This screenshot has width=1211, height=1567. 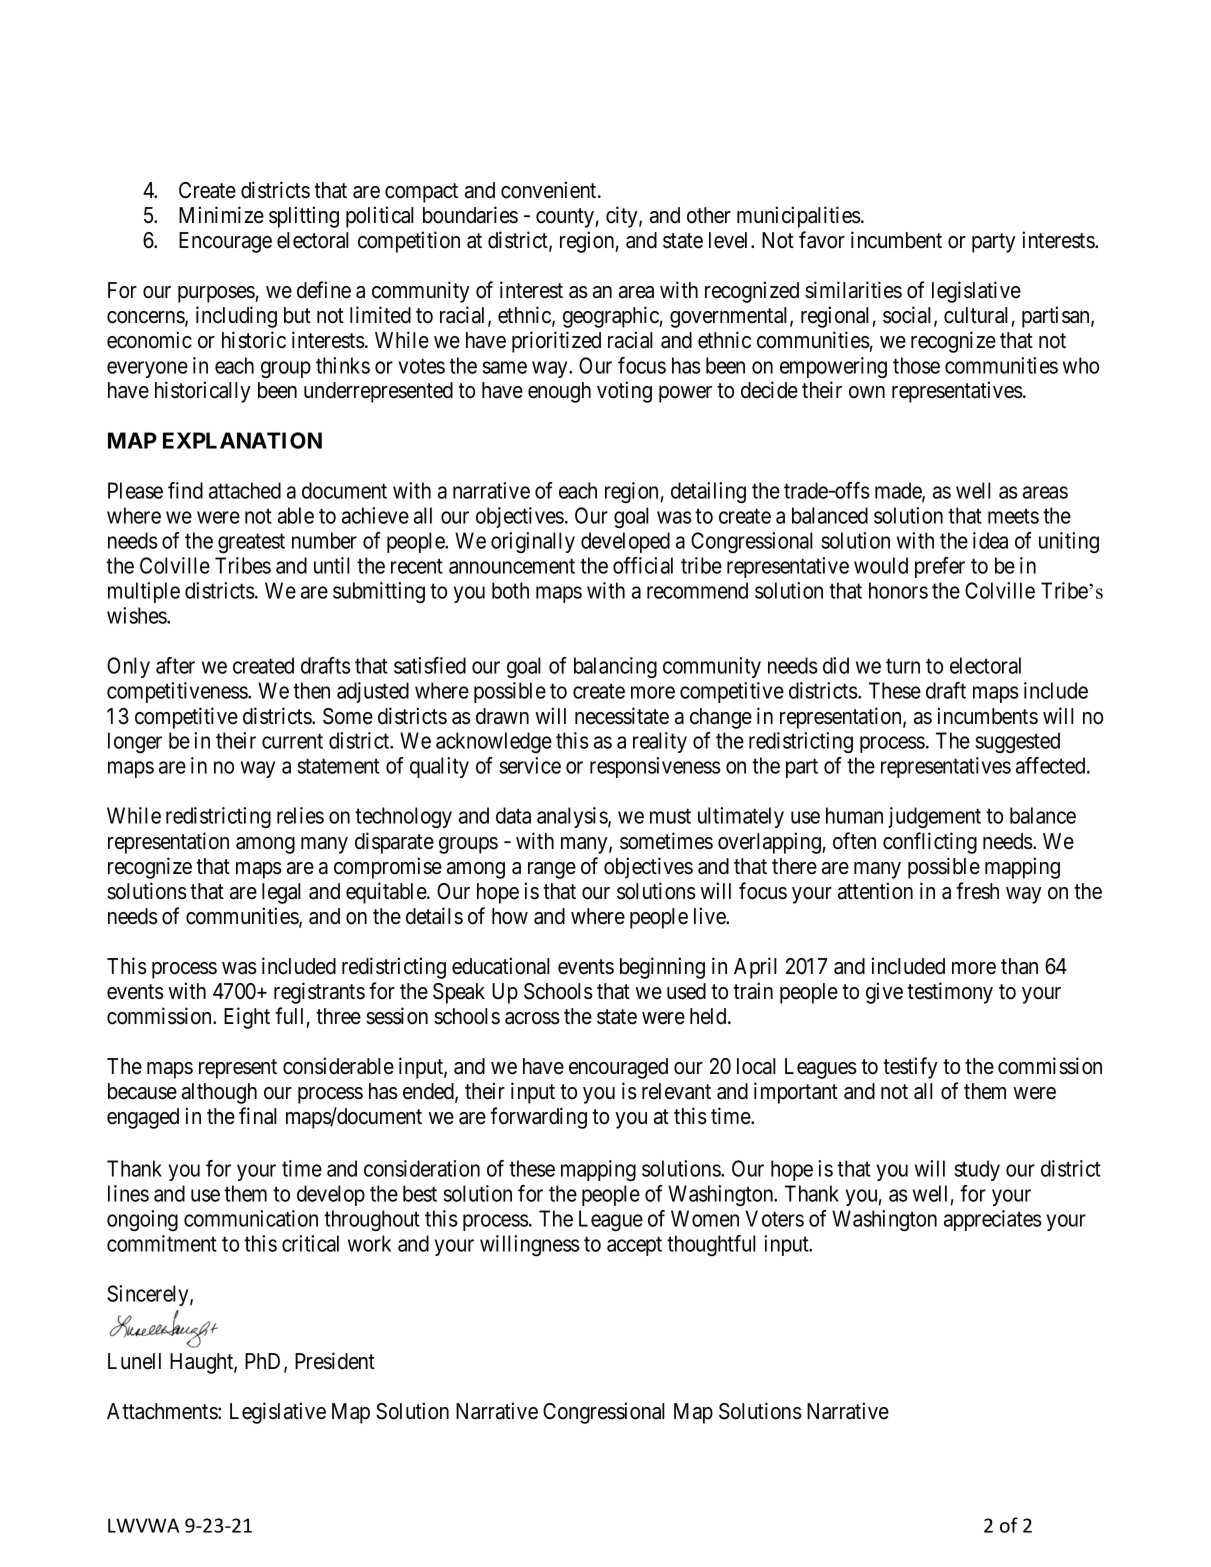 I want to click on Minimize, so click(x=221, y=215).
